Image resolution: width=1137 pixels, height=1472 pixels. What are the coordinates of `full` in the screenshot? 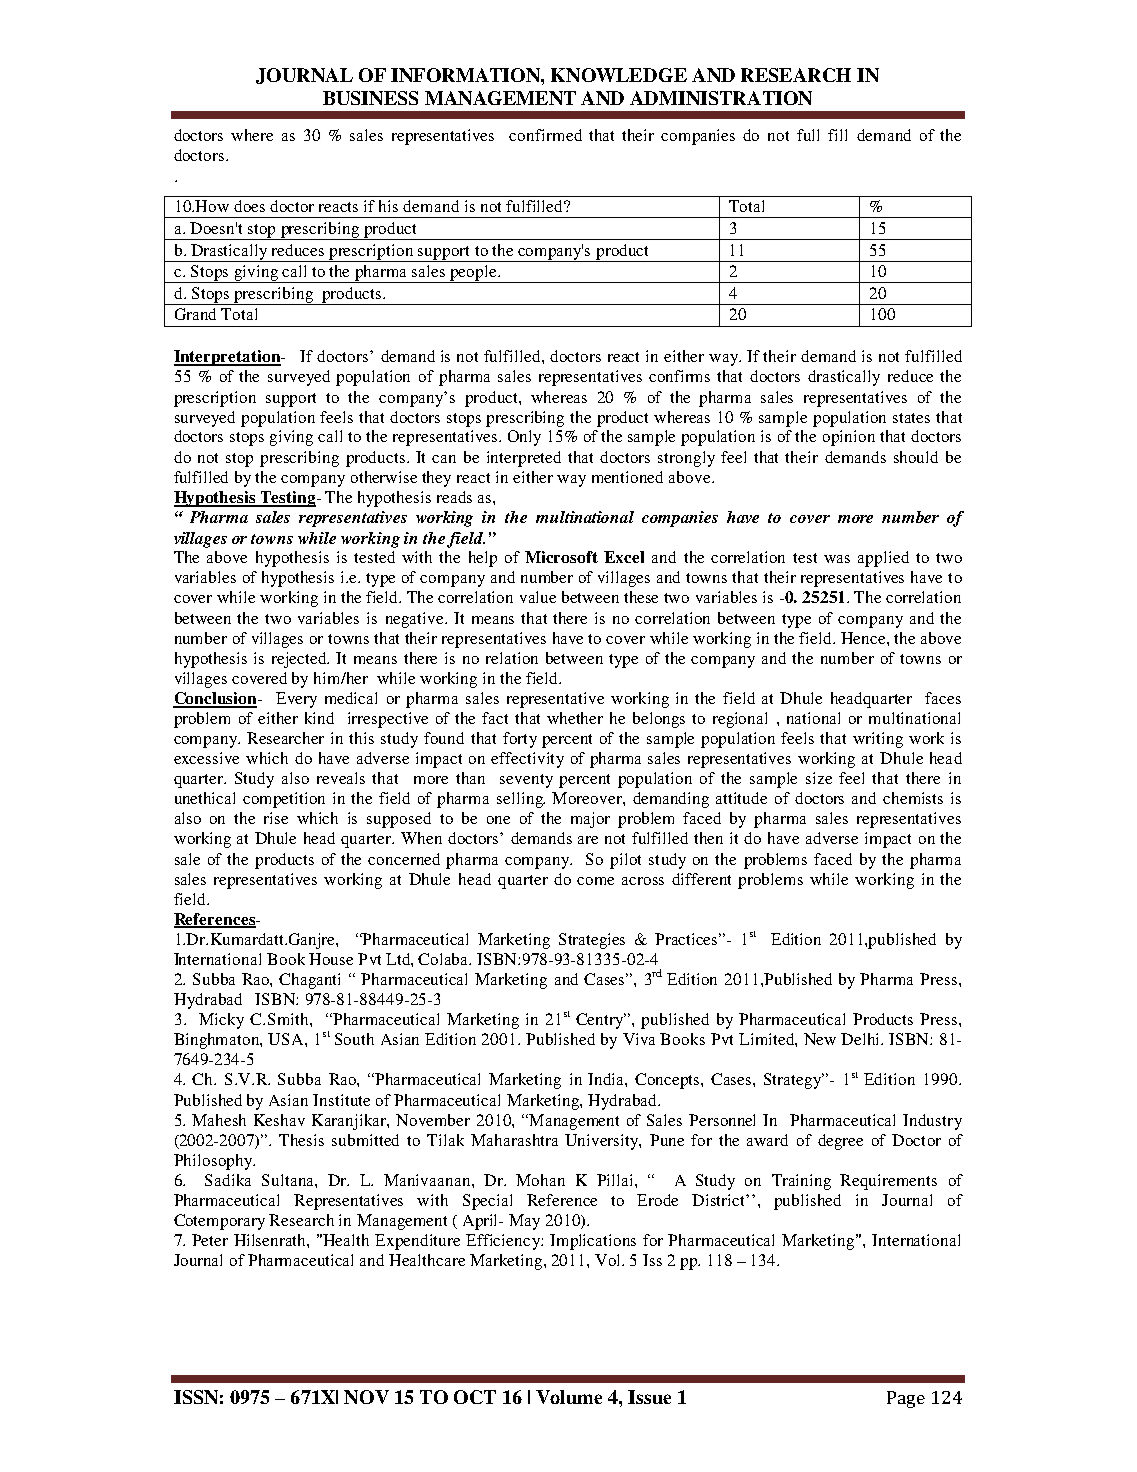 It's located at (808, 135).
